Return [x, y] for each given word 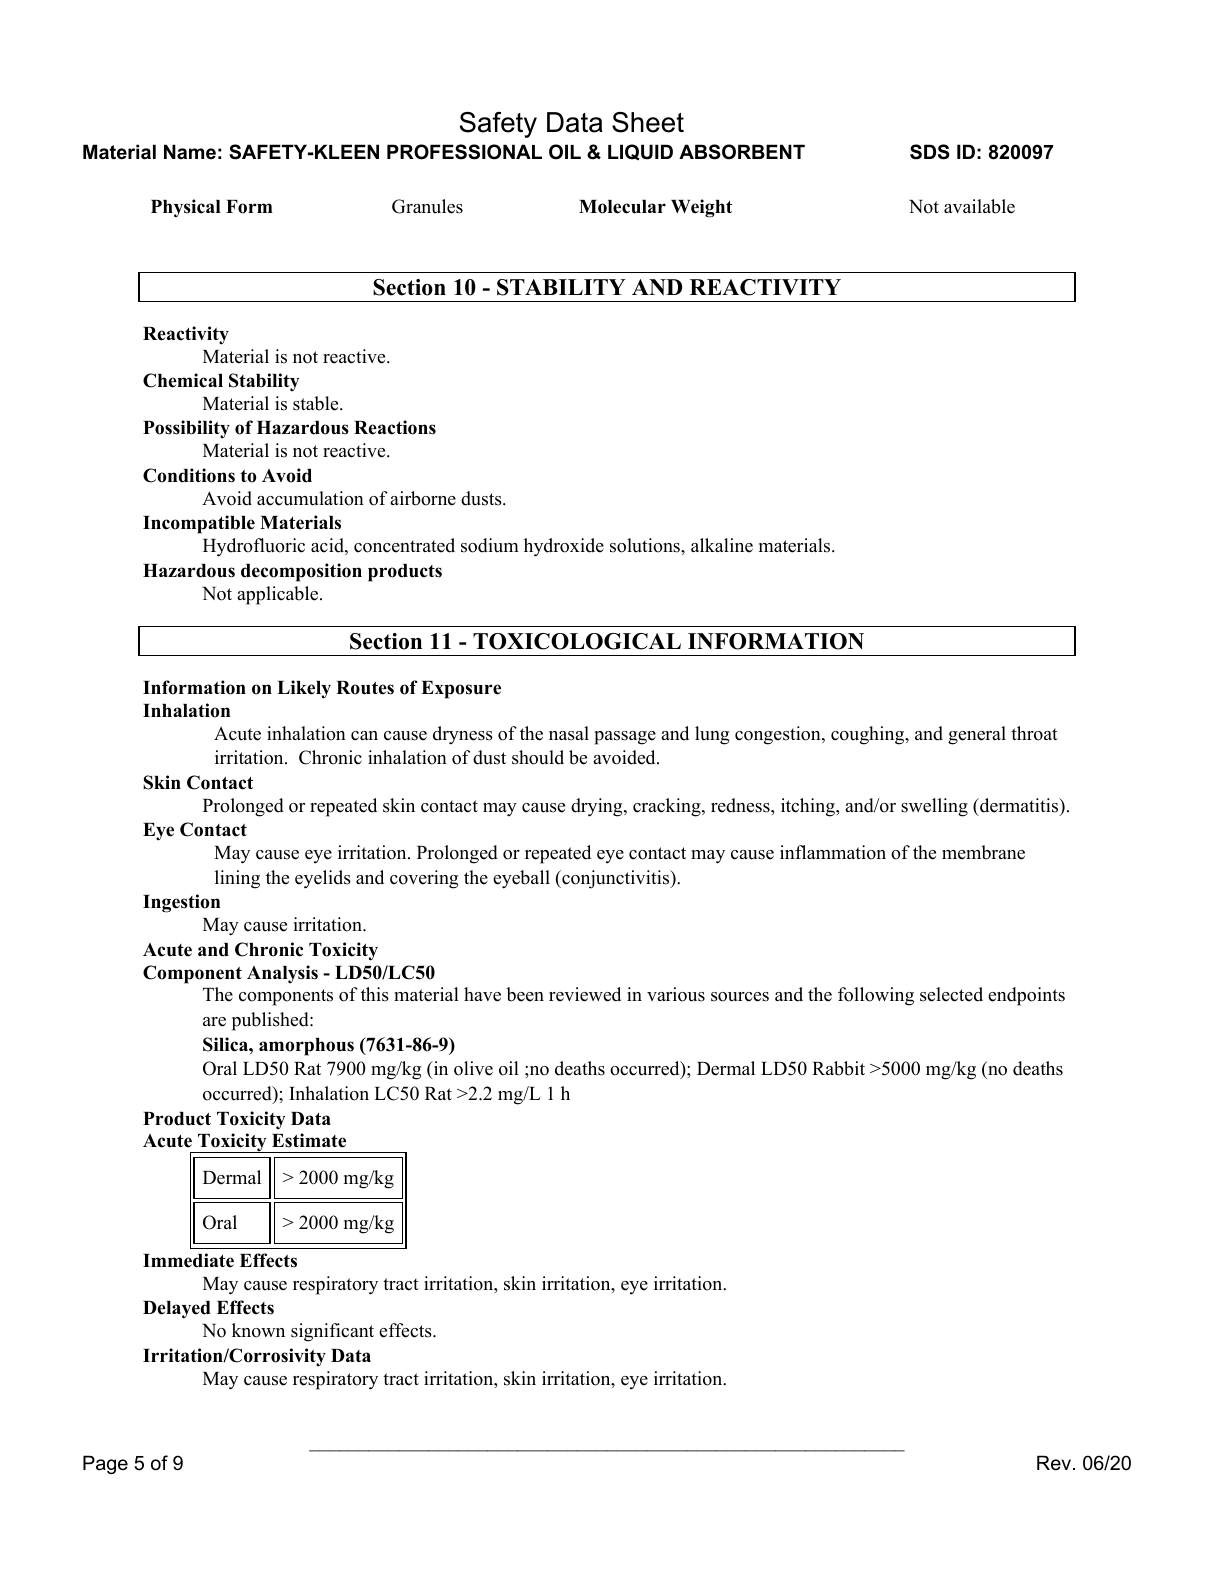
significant [332, 1332]
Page [105, 1464]
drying [598, 807]
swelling [934, 807]
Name [190, 151]
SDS [930, 152]
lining [237, 879]
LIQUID [640, 152]
